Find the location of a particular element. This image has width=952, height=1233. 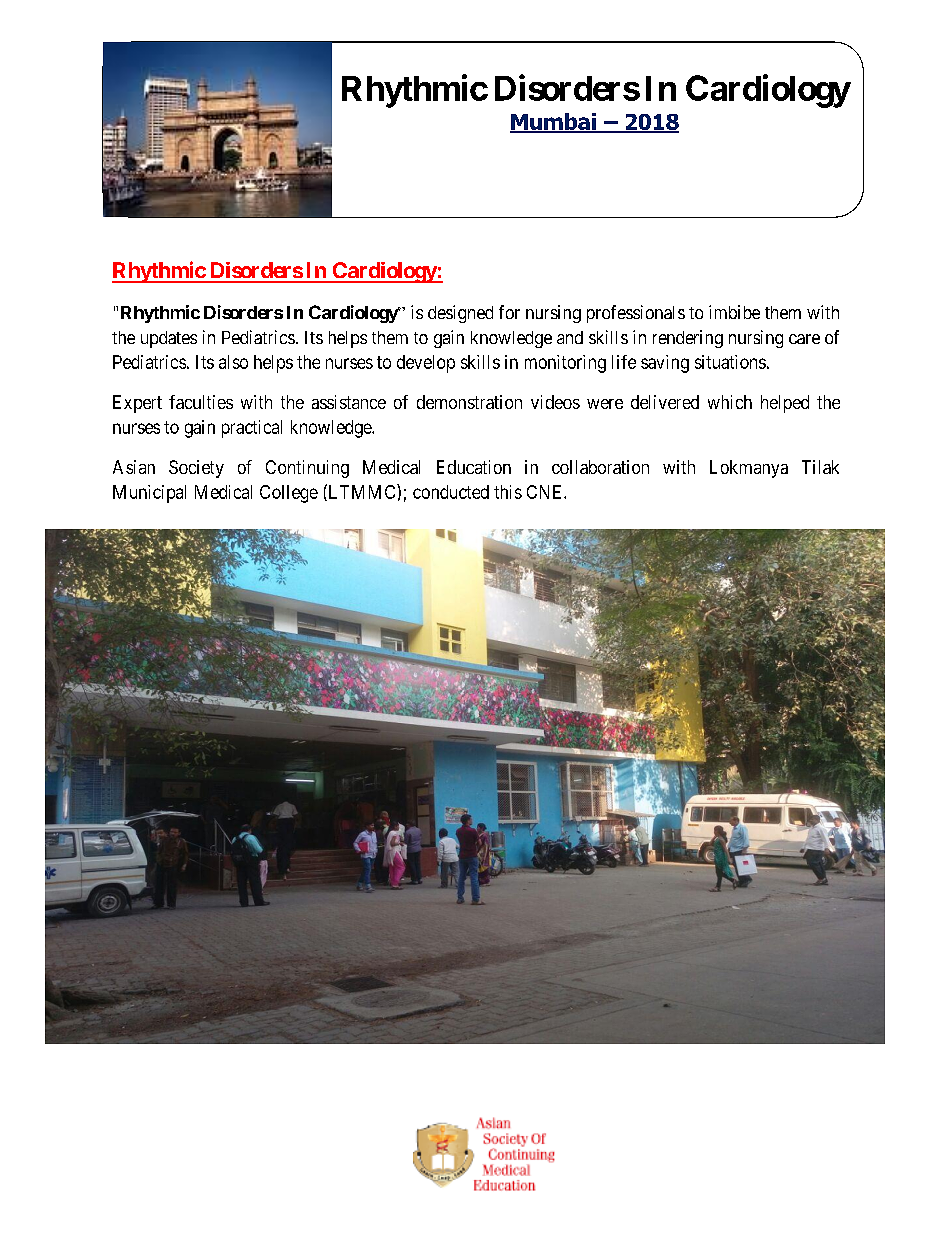

for is located at coordinates (509, 312).
